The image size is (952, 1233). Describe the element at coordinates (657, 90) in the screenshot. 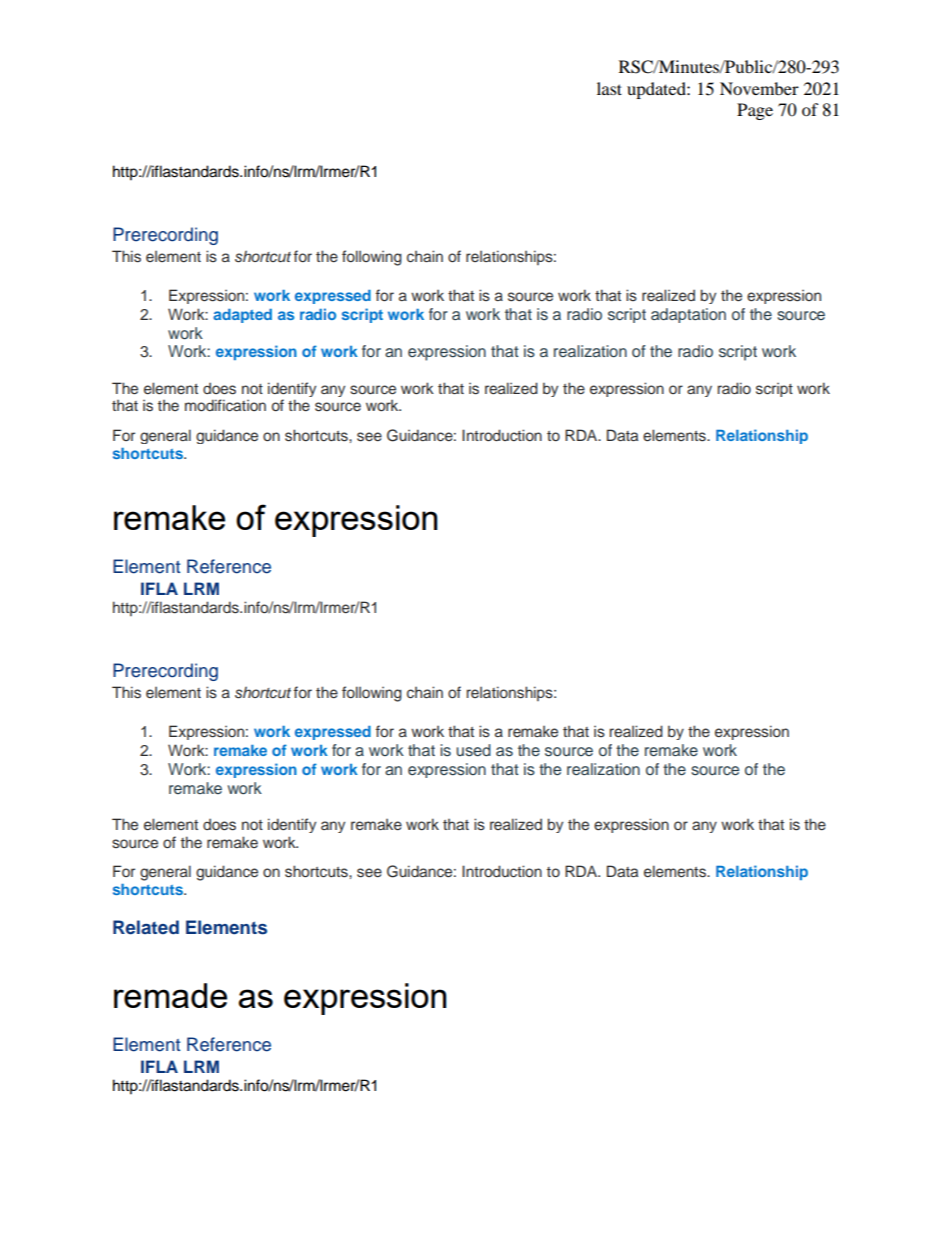

I see `updated` at that location.
